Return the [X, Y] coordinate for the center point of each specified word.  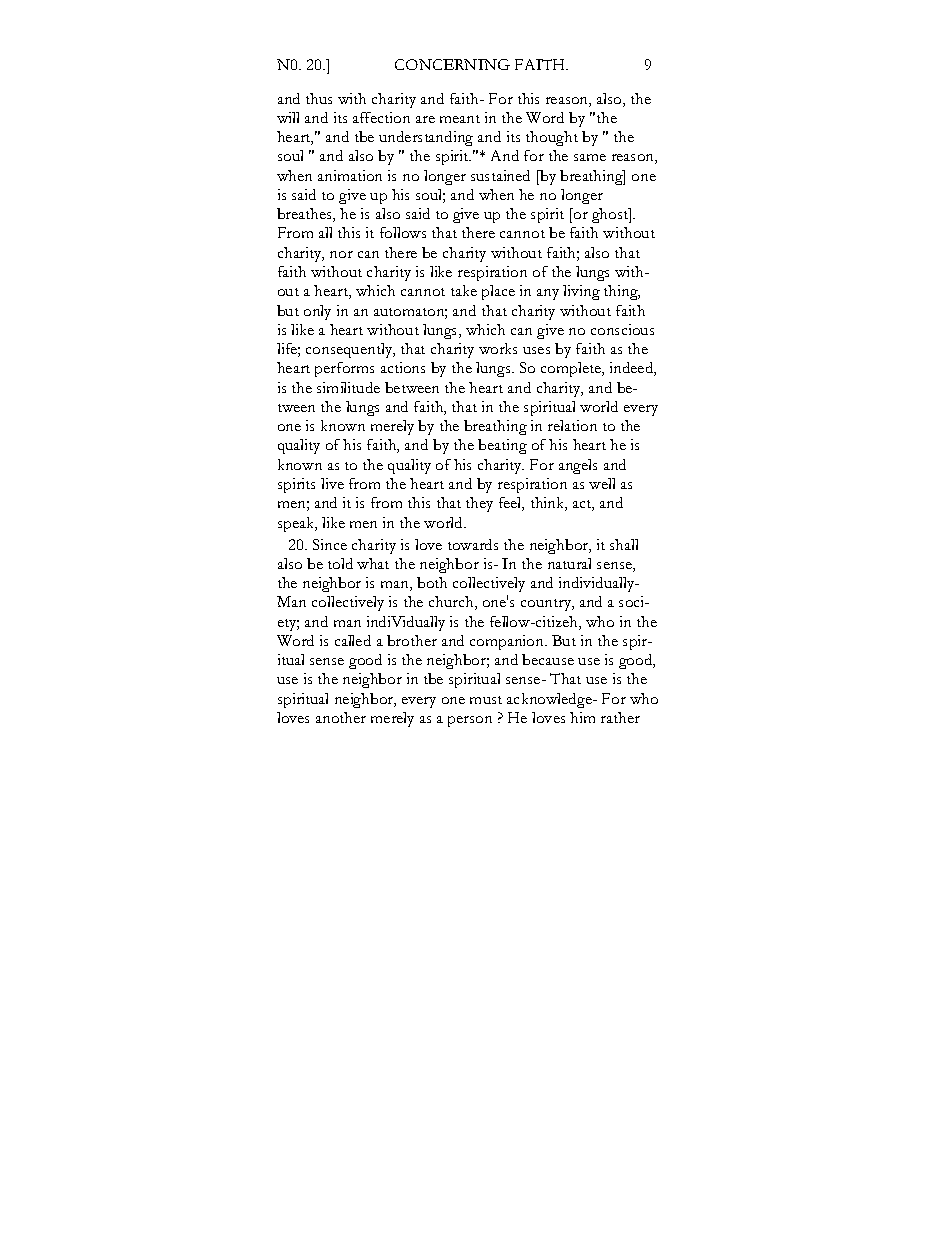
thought [552, 138]
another [341, 717]
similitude [348, 387]
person [470, 721]
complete [572, 369]
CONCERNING [452, 64]
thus [319, 98]
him [582, 717]
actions [403, 367]
